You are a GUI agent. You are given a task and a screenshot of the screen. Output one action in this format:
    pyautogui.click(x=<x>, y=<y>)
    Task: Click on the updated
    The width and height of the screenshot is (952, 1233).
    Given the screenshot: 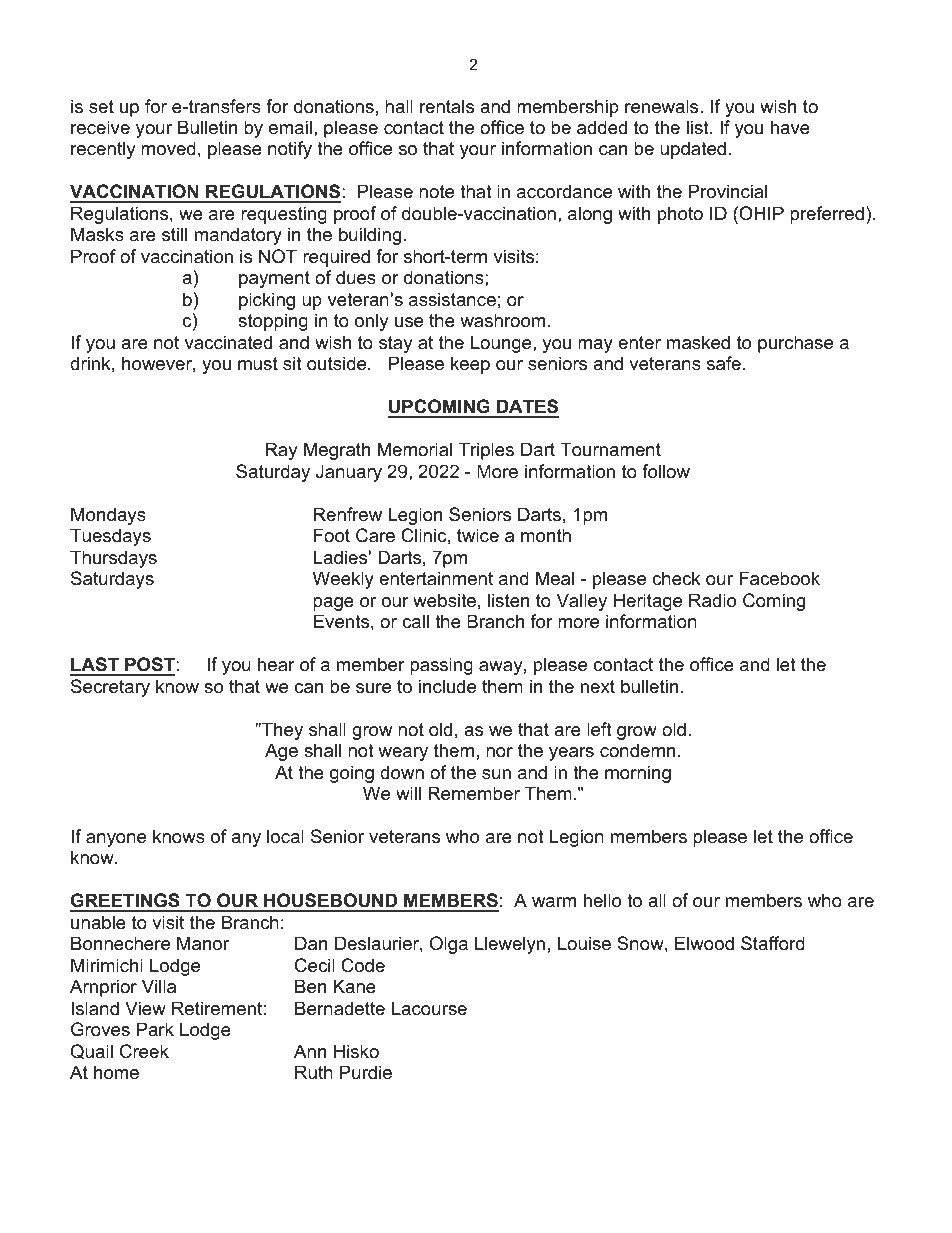 What is the action you would take?
    pyautogui.click(x=693, y=150)
